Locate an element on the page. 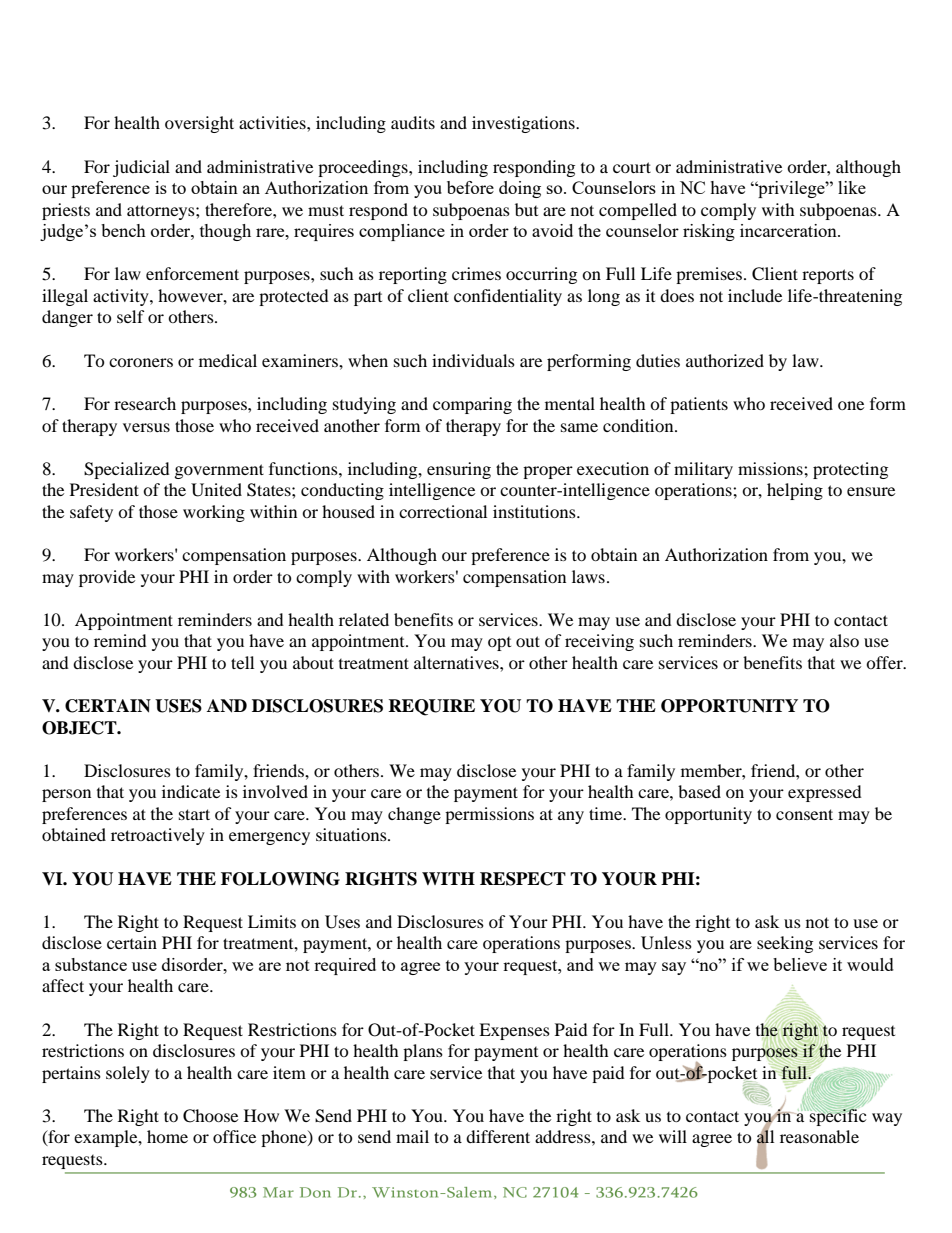 The height and width of the document is (1233, 952). opt is located at coordinates (499, 644).
